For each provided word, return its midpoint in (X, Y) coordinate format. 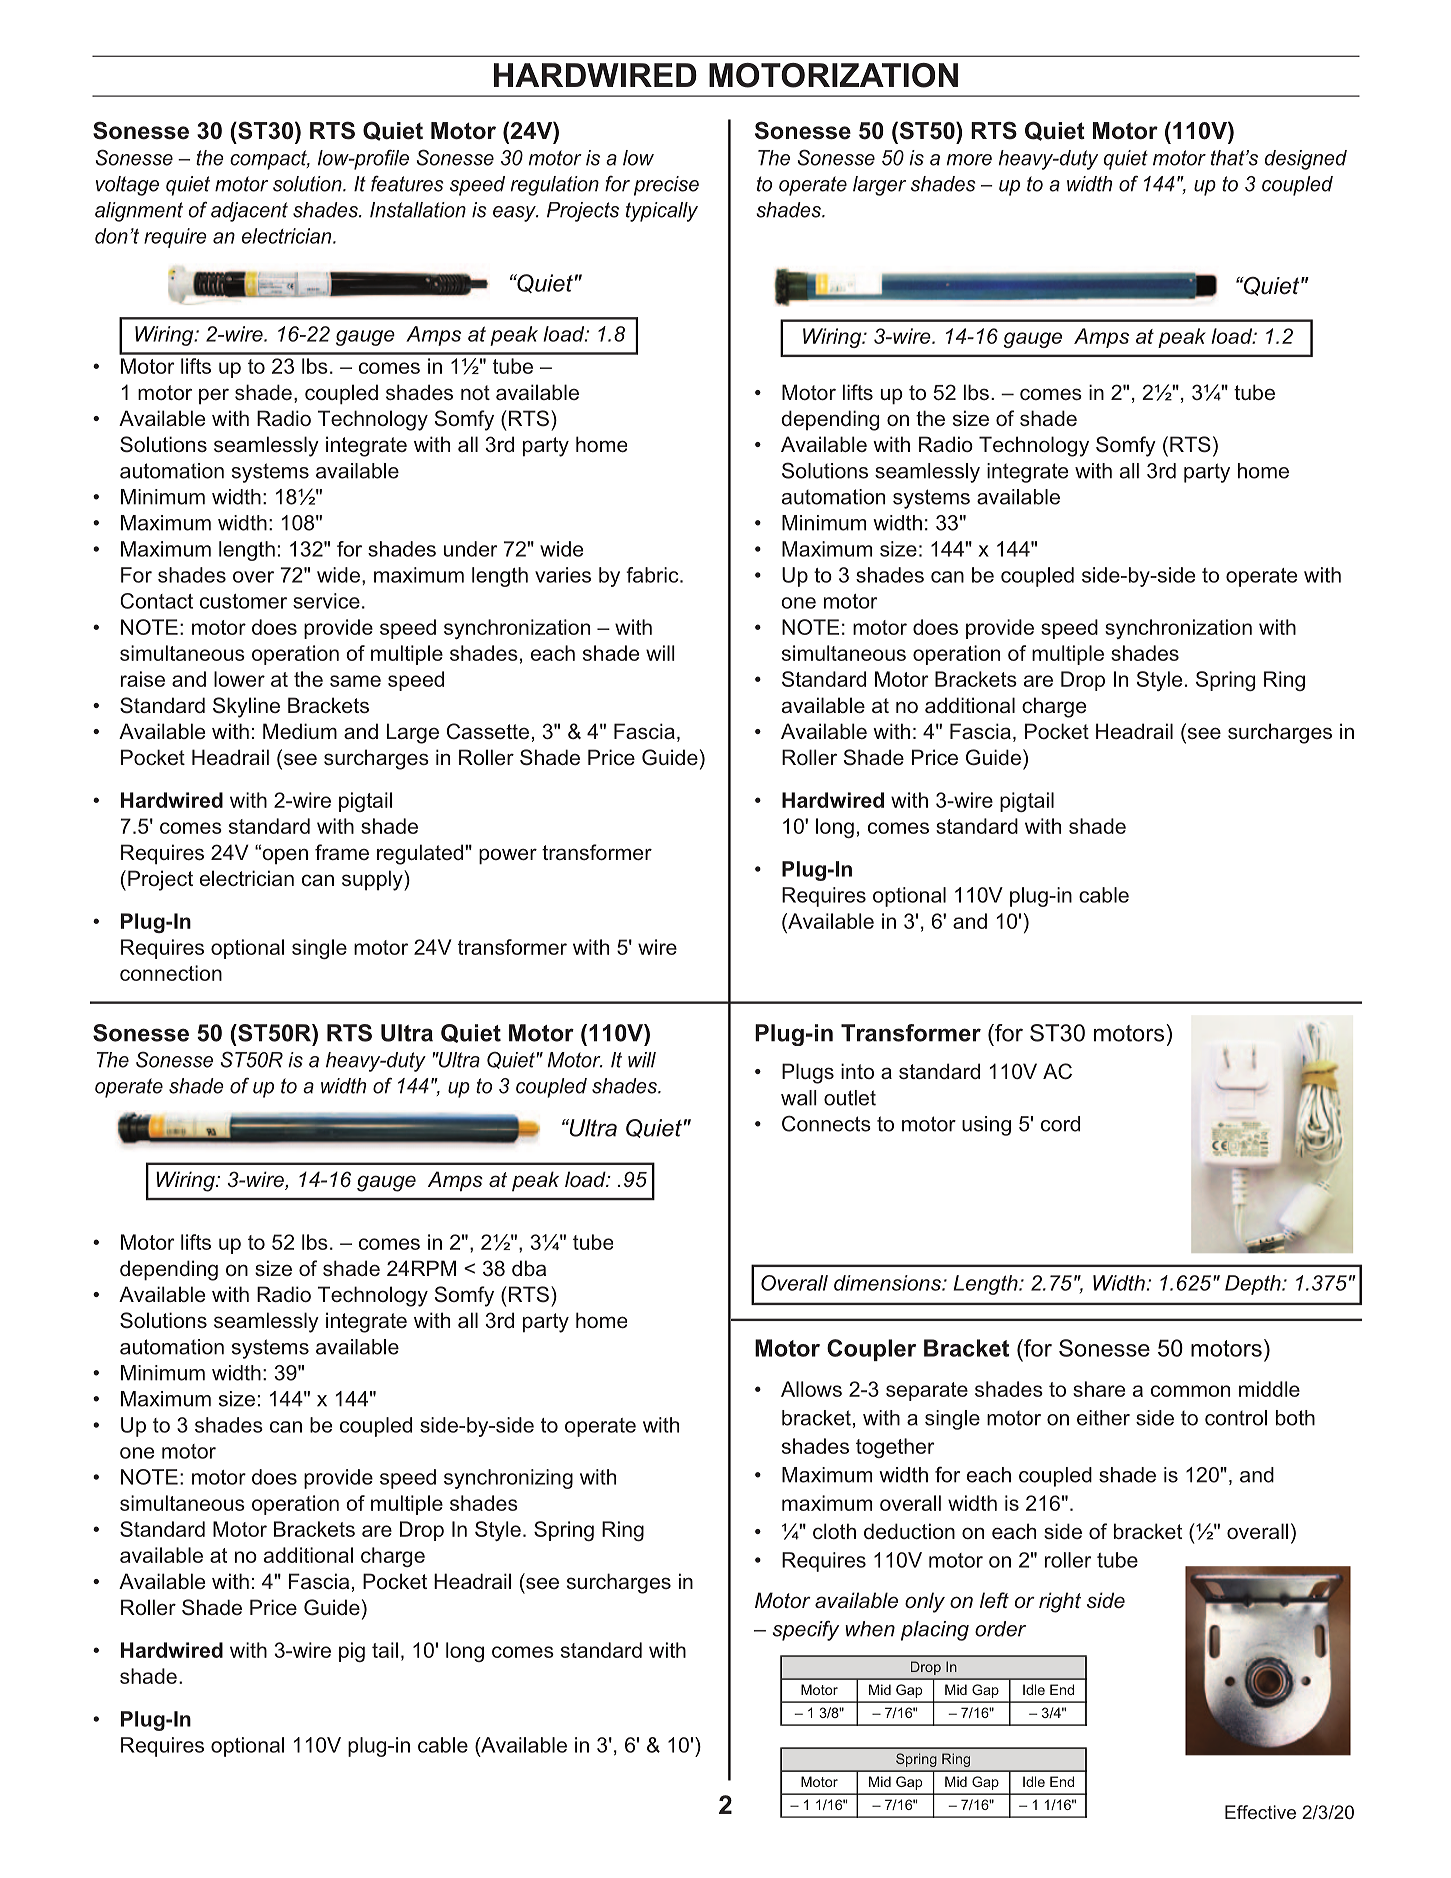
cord (1060, 1124)
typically (662, 212)
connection (171, 973)
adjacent (249, 212)
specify (806, 1630)
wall (799, 1098)
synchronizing (508, 1479)
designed (1306, 160)
